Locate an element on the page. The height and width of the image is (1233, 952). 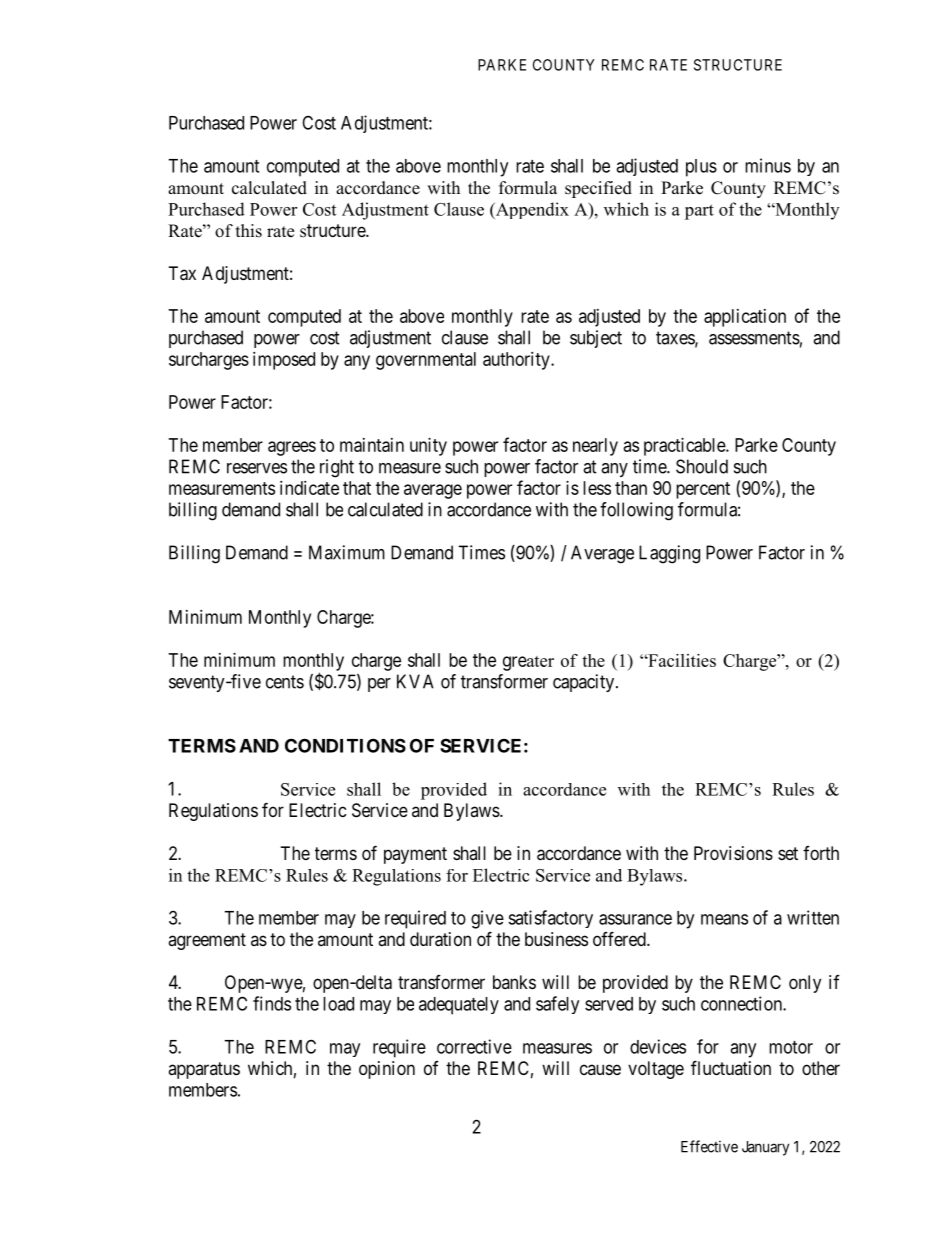
this is located at coordinates (249, 231).
